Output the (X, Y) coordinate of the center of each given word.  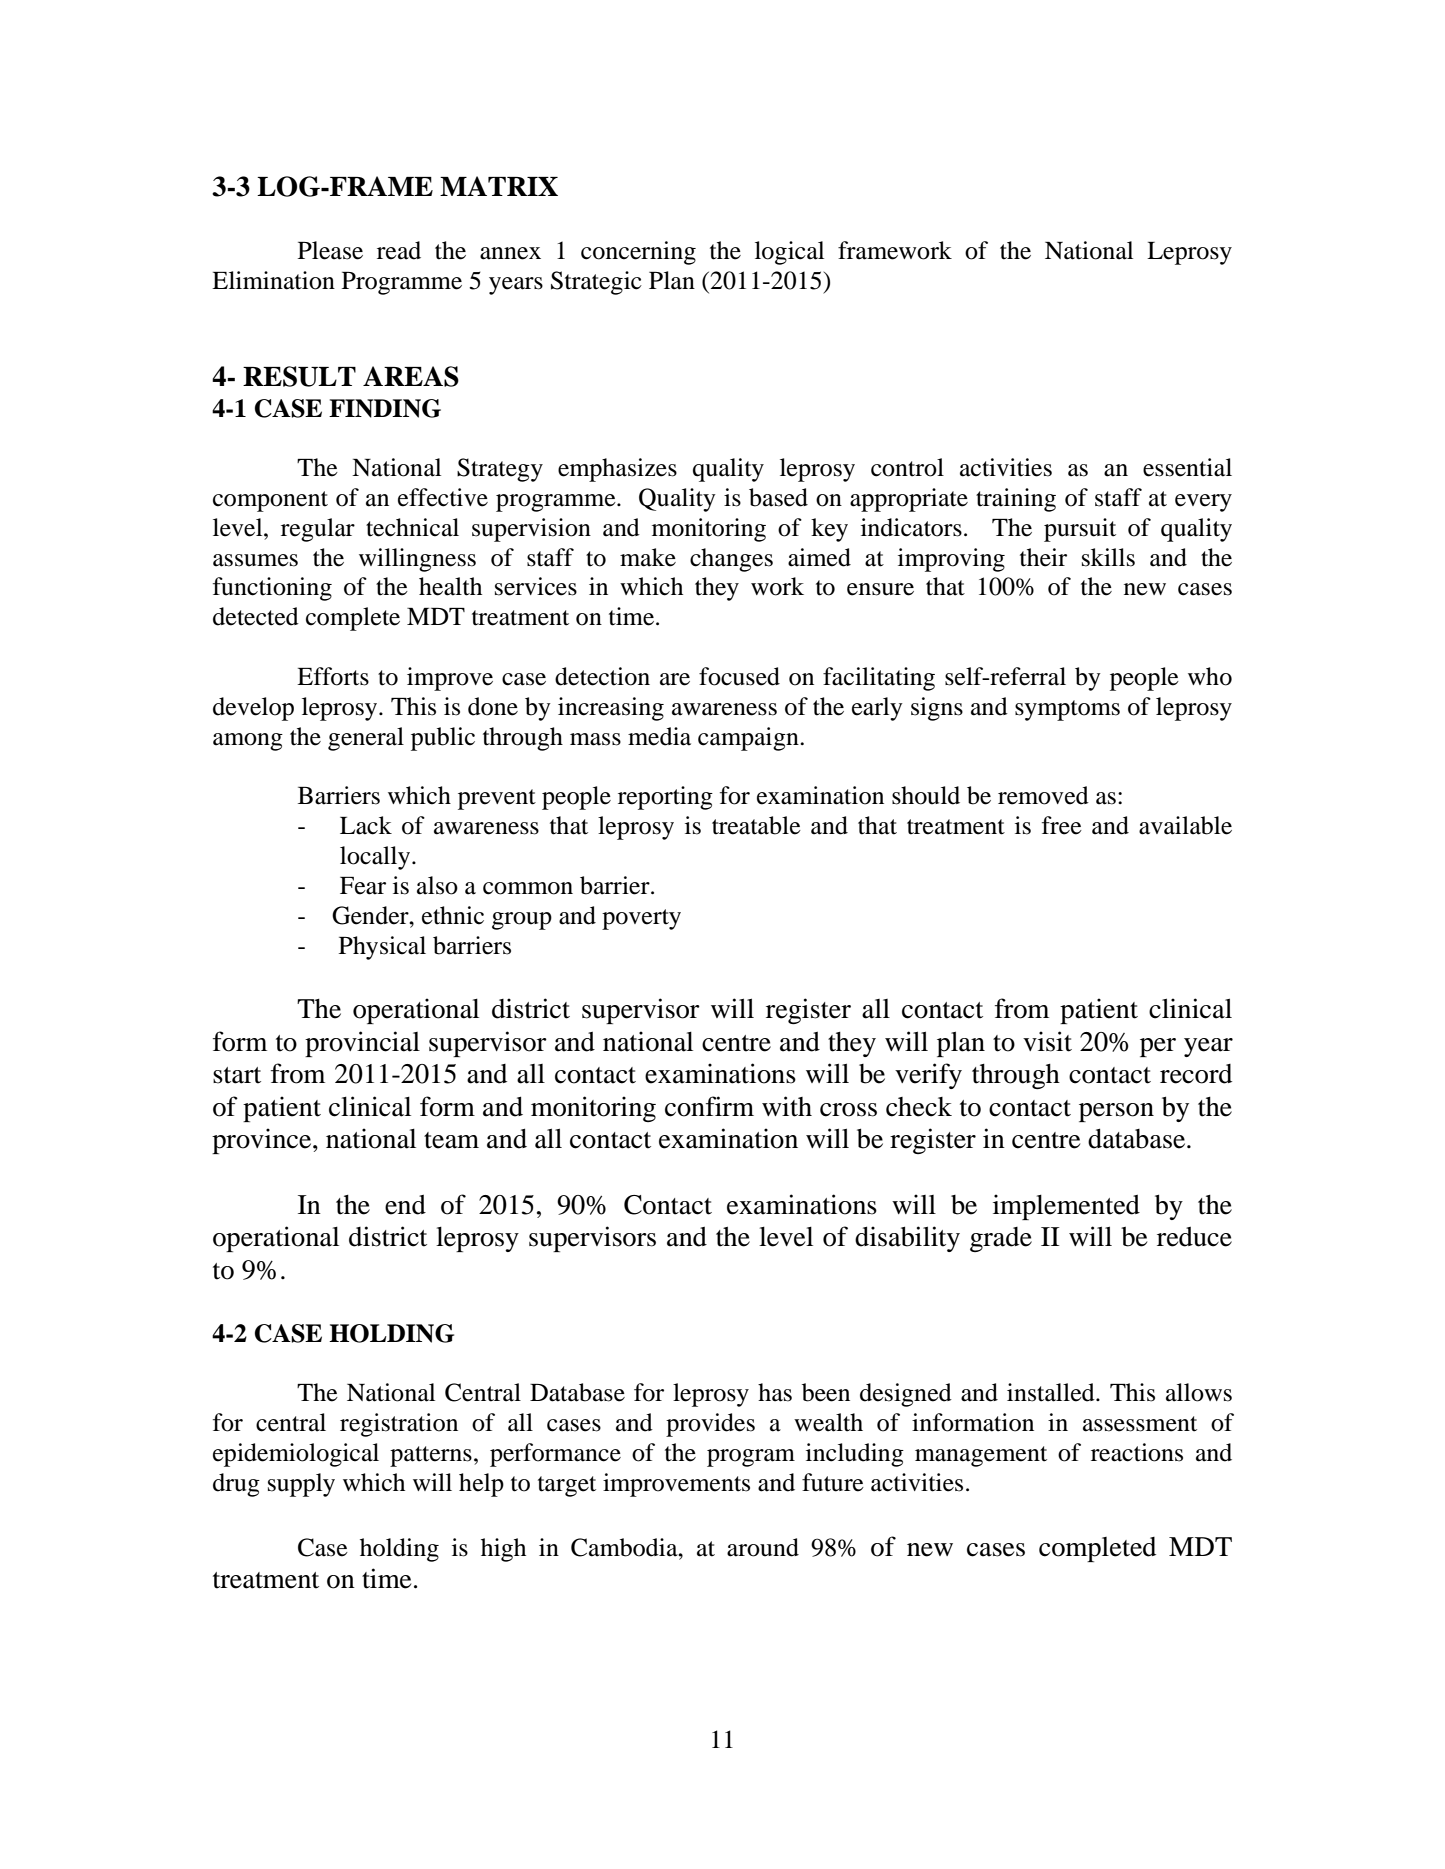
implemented (1066, 1207)
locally (375, 858)
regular (318, 530)
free (1062, 825)
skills (1108, 557)
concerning (638, 253)
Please (330, 250)
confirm (709, 1106)
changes (731, 560)
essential (1187, 467)
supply (301, 1485)
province (263, 1141)
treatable (756, 825)
